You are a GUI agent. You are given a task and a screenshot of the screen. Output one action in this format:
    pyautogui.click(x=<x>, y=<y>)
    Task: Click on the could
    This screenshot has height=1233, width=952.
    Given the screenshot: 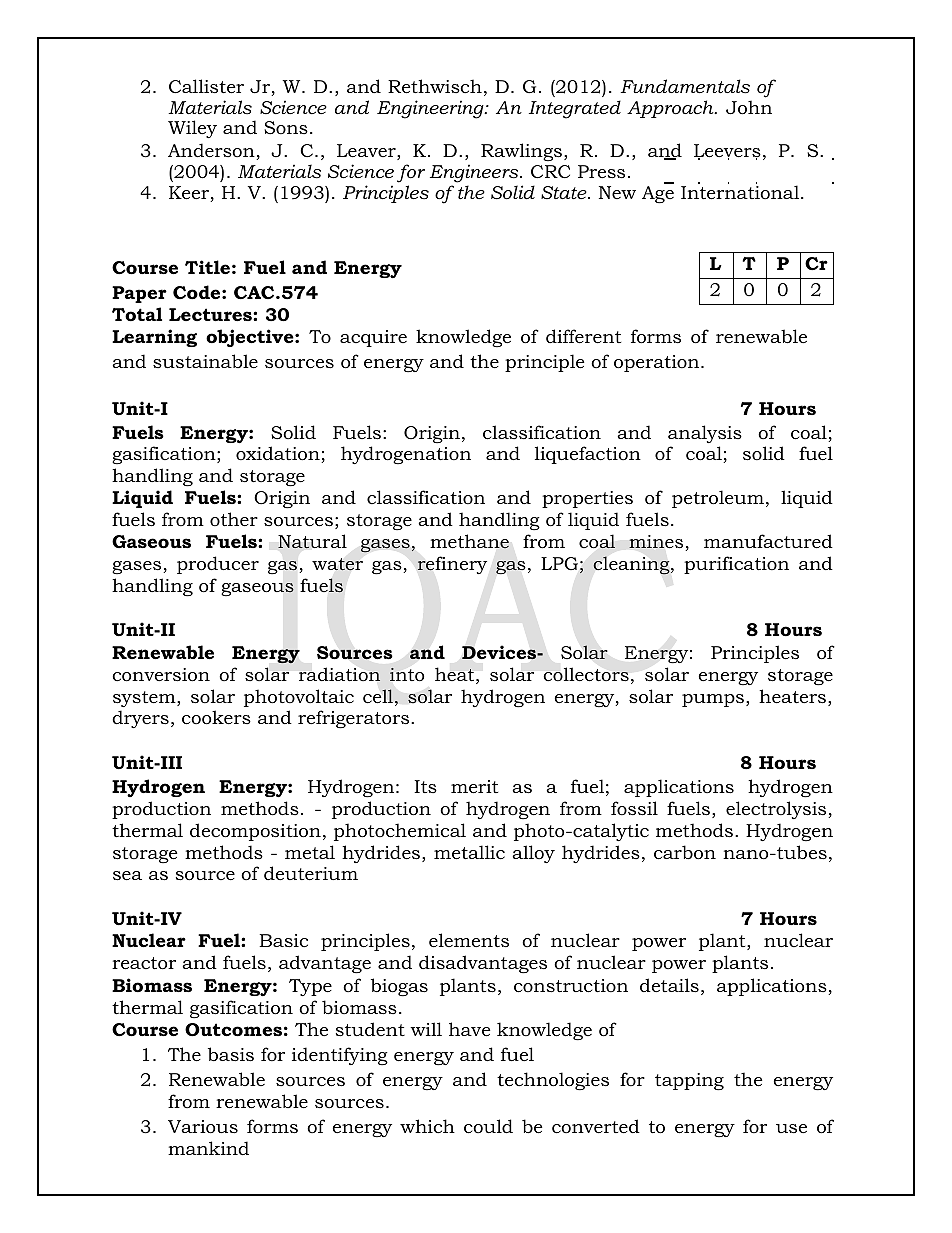 What is the action you would take?
    pyautogui.click(x=488, y=1126)
